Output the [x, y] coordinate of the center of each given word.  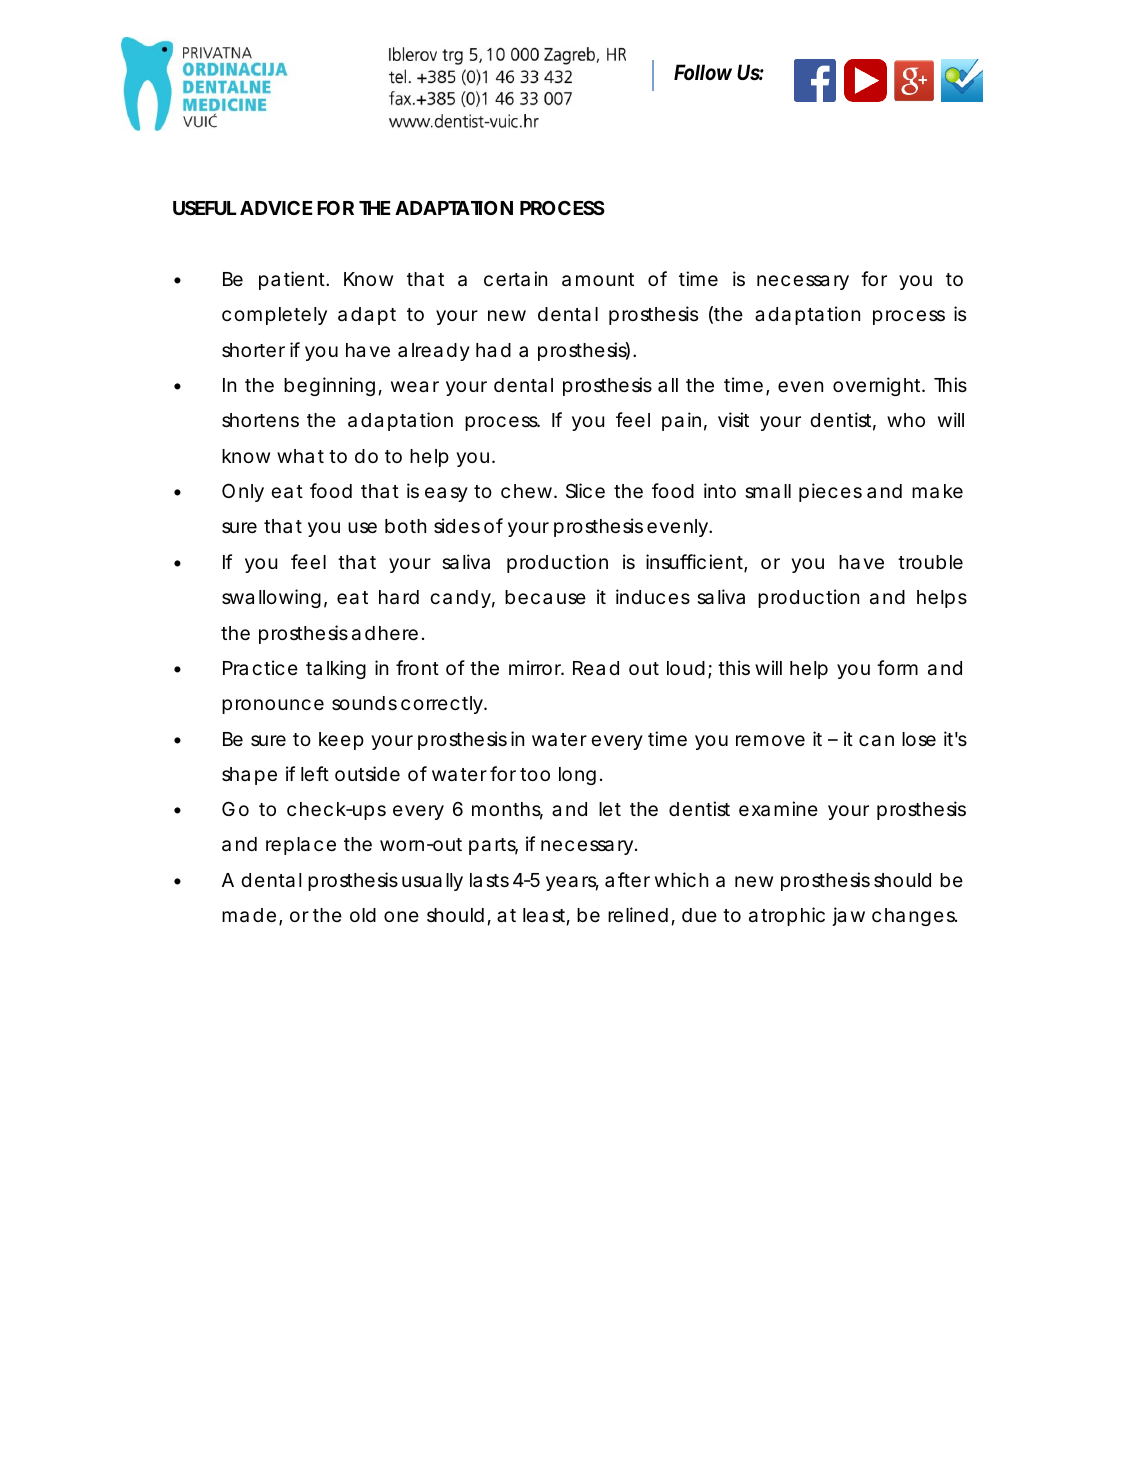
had [493, 350]
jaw [848, 916]
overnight [878, 386]
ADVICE [276, 208]
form [897, 667]
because [545, 597]
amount [598, 280]
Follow [703, 72]
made [249, 915]
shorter [253, 350]
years [572, 883]
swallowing [271, 598]
